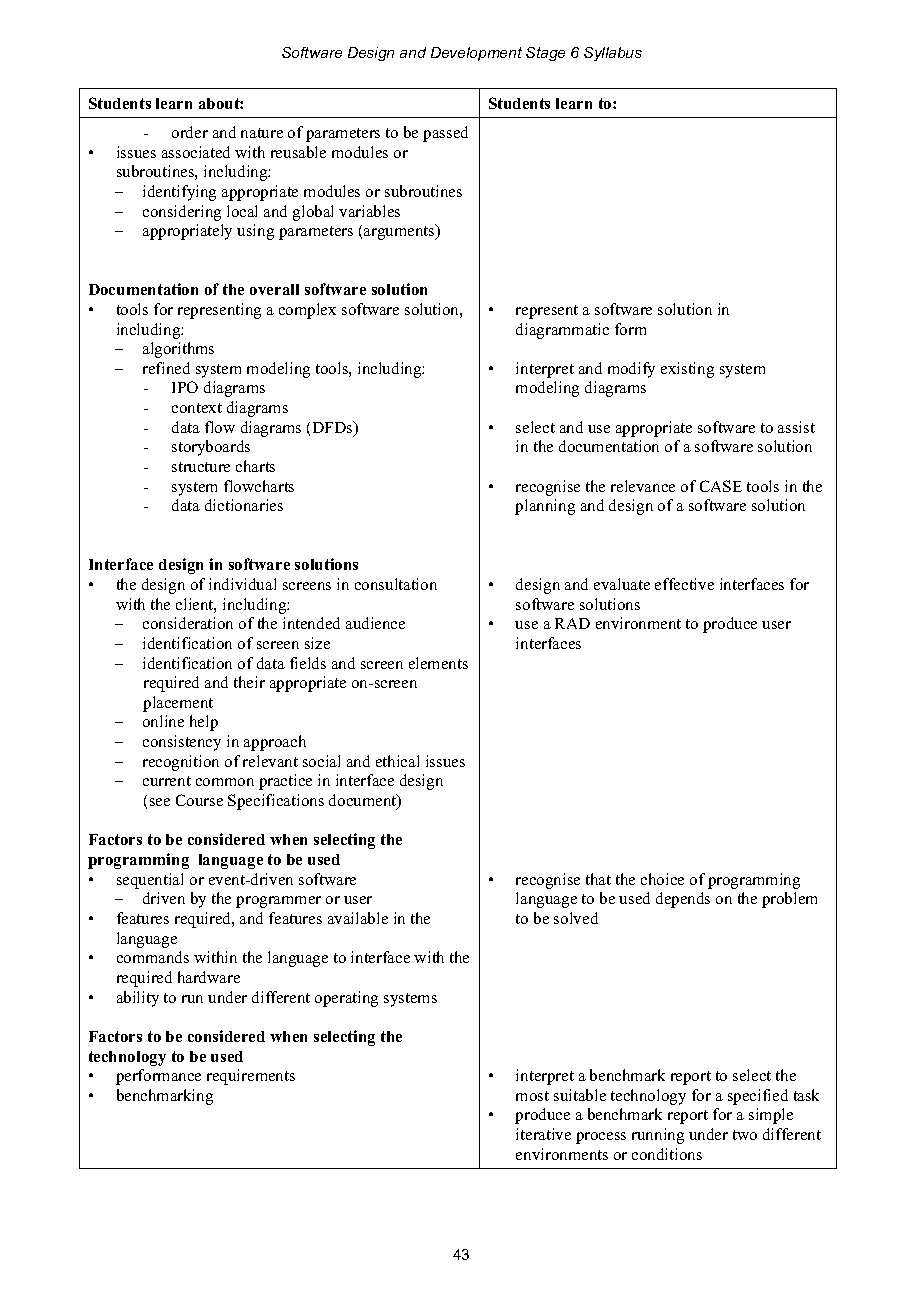  What do you see at coordinates (684, 584) in the screenshot?
I see `effective` at bounding box center [684, 584].
